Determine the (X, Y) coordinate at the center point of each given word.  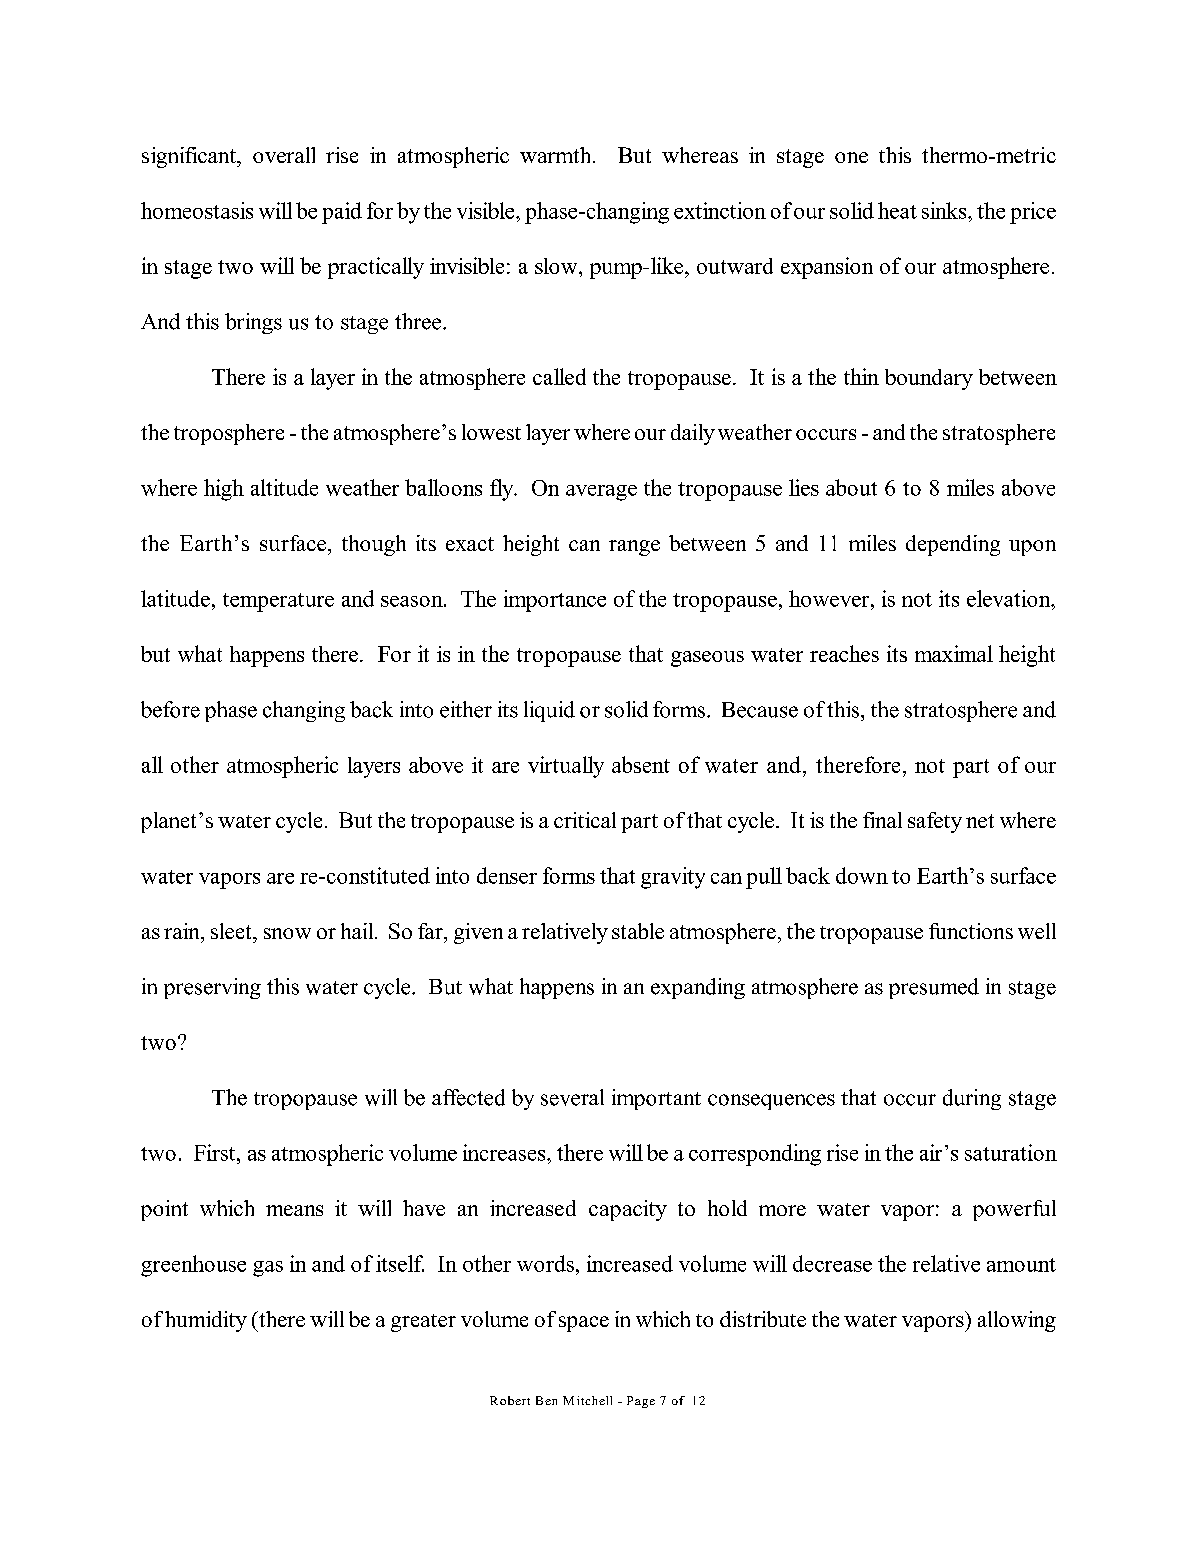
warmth (557, 155)
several (572, 1097)
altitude (284, 487)
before (170, 709)
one (851, 157)
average (601, 493)
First (216, 1152)
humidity (206, 1321)
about (851, 487)
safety (935, 822)
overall (284, 155)
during (972, 1099)
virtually (566, 767)
